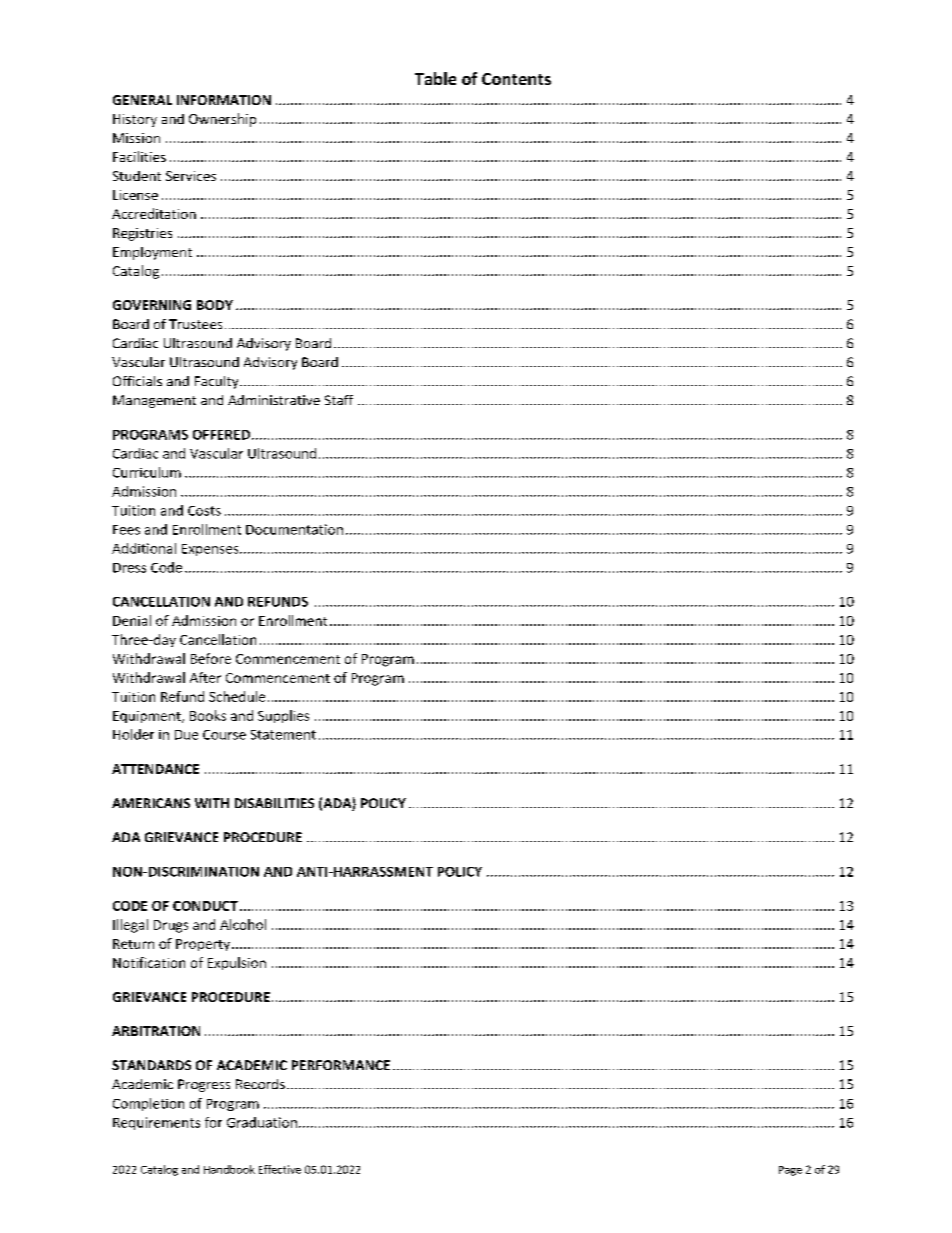 The image size is (952, 1233). I want to click on Table, so click(435, 78).
